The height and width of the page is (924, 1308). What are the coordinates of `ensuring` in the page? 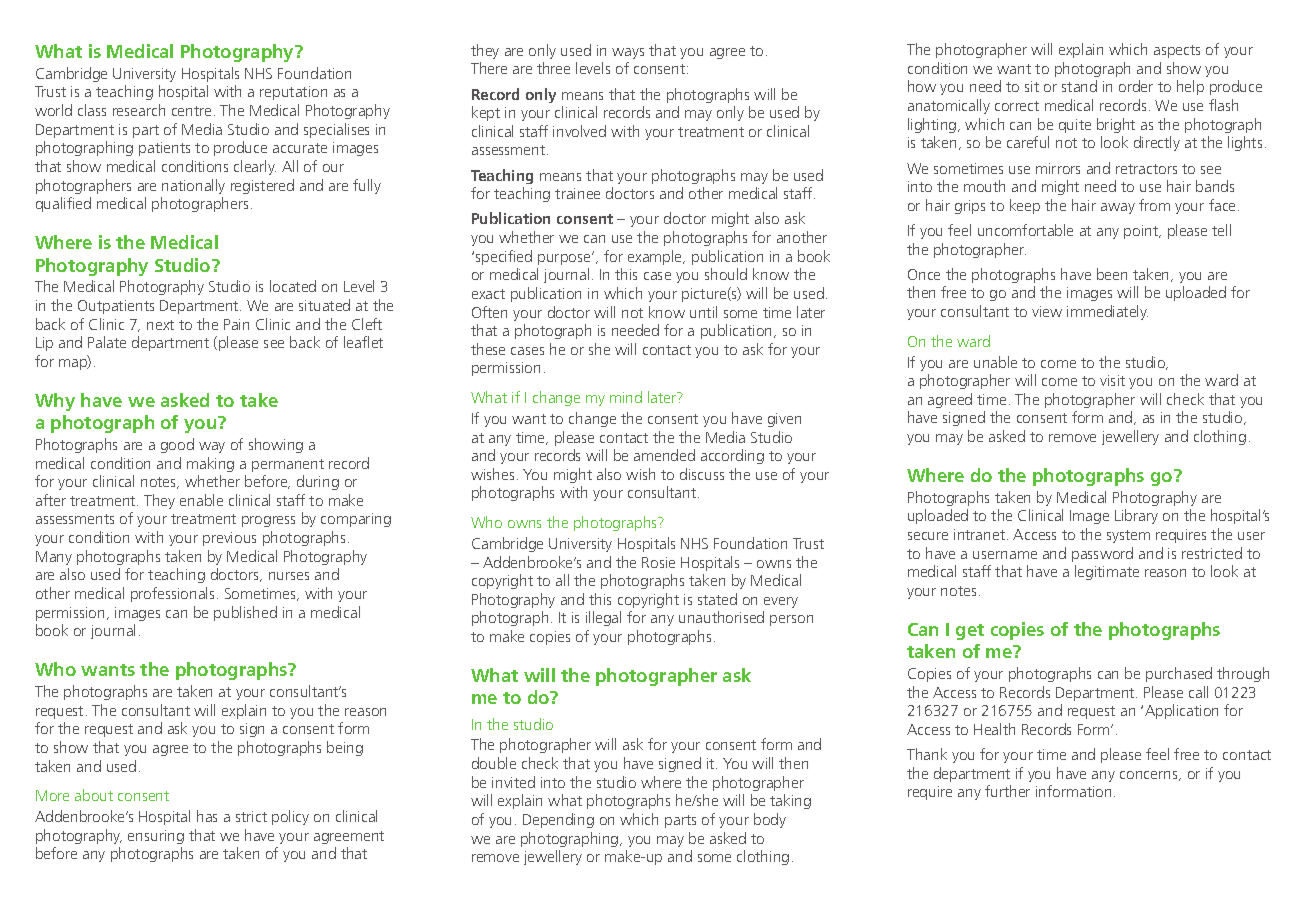 It's located at (156, 837).
